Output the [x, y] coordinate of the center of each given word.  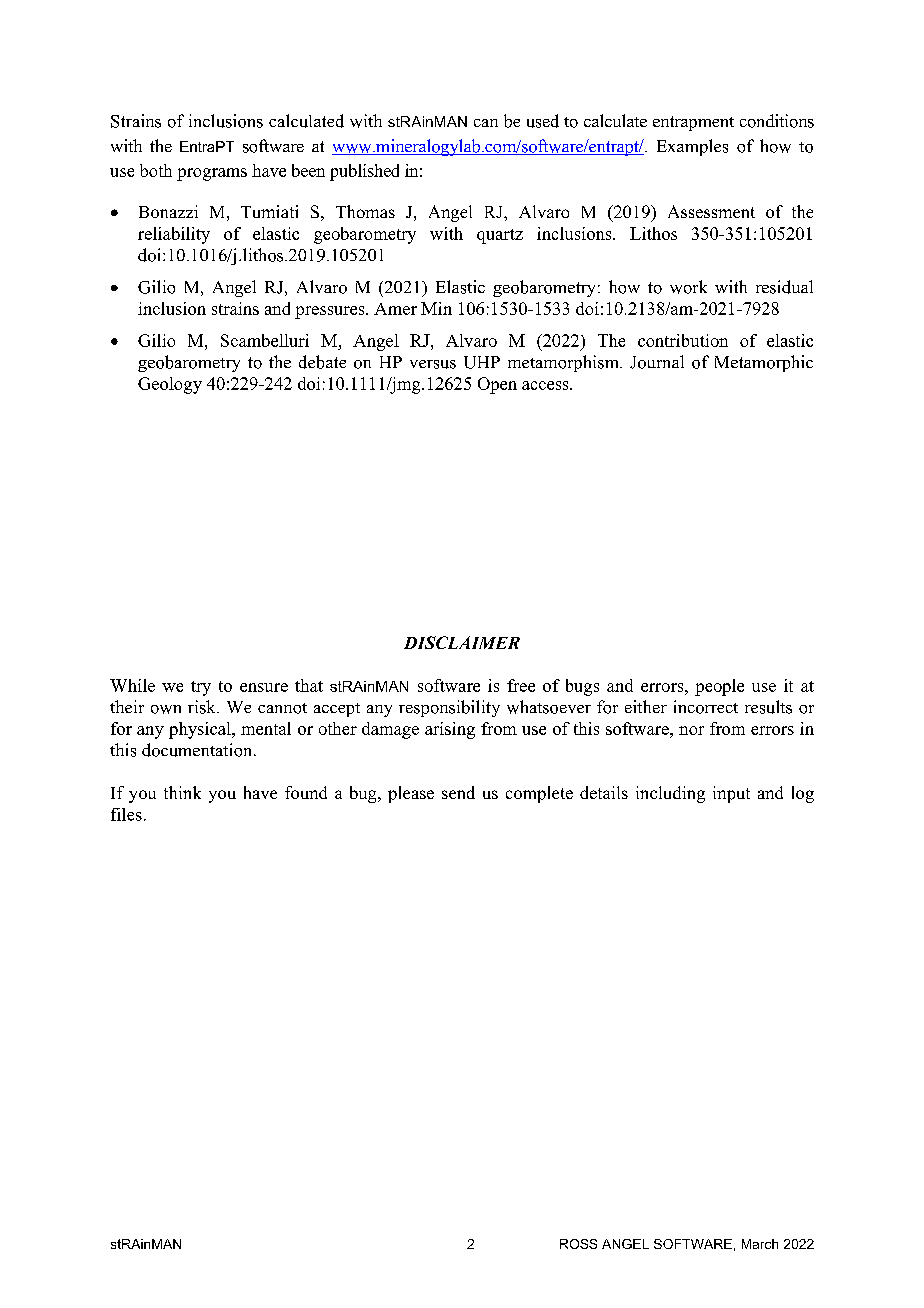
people [719, 687]
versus [433, 364]
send [458, 792]
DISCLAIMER [462, 642]
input [731, 794]
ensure [264, 687]
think [182, 792]
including [670, 794]
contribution [683, 340]
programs [212, 174]
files [126, 814]
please [411, 794]
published [364, 172]
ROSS [578, 1244]
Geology [170, 385]
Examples [692, 147]
